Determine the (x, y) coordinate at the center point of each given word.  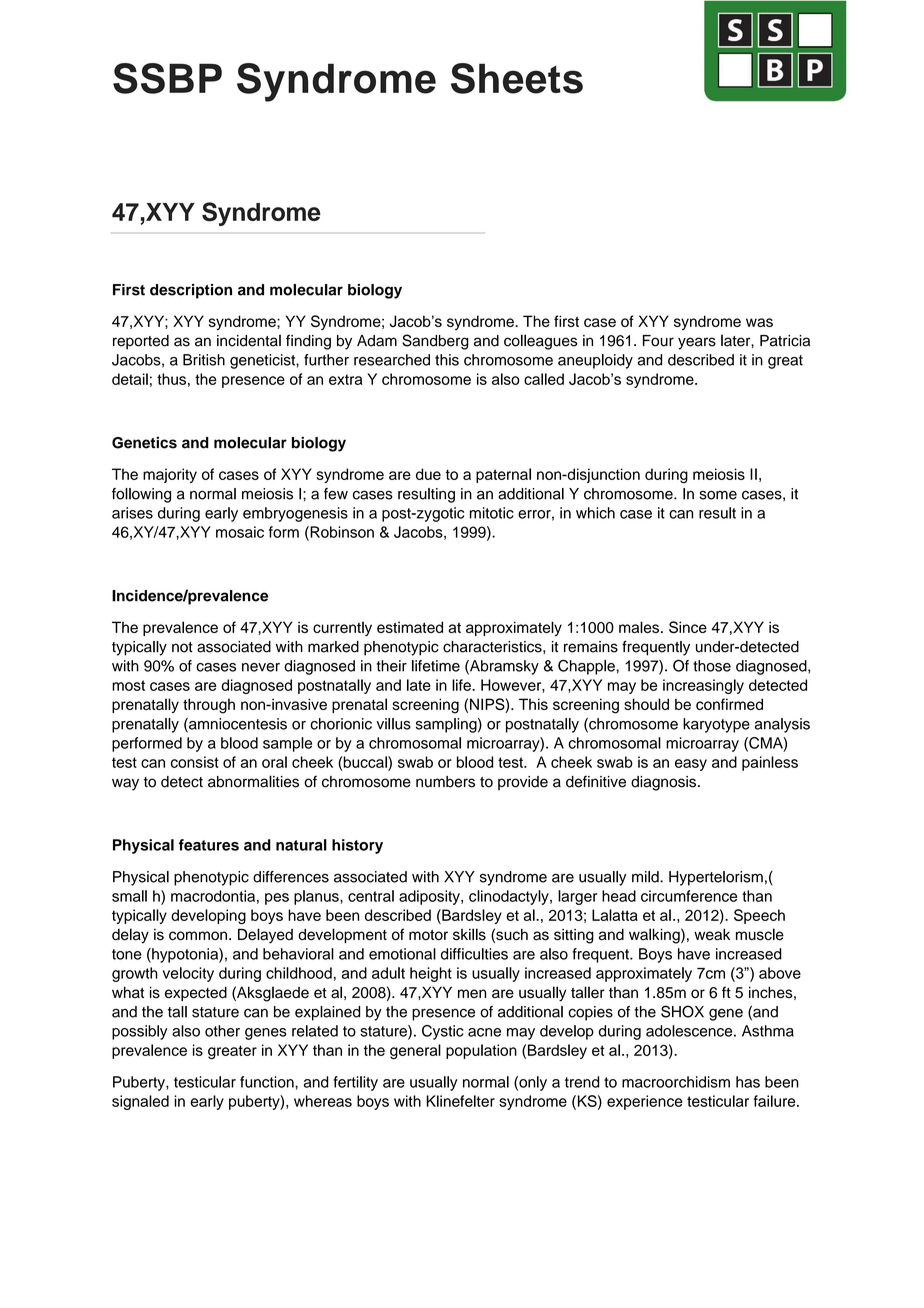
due (428, 474)
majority (170, 475)
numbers (445, 782)
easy (691, 765)
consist (195, 762)
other (222, 1031)
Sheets (517, 78)
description (191, 291)
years (697, 343)
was (759, 322)
